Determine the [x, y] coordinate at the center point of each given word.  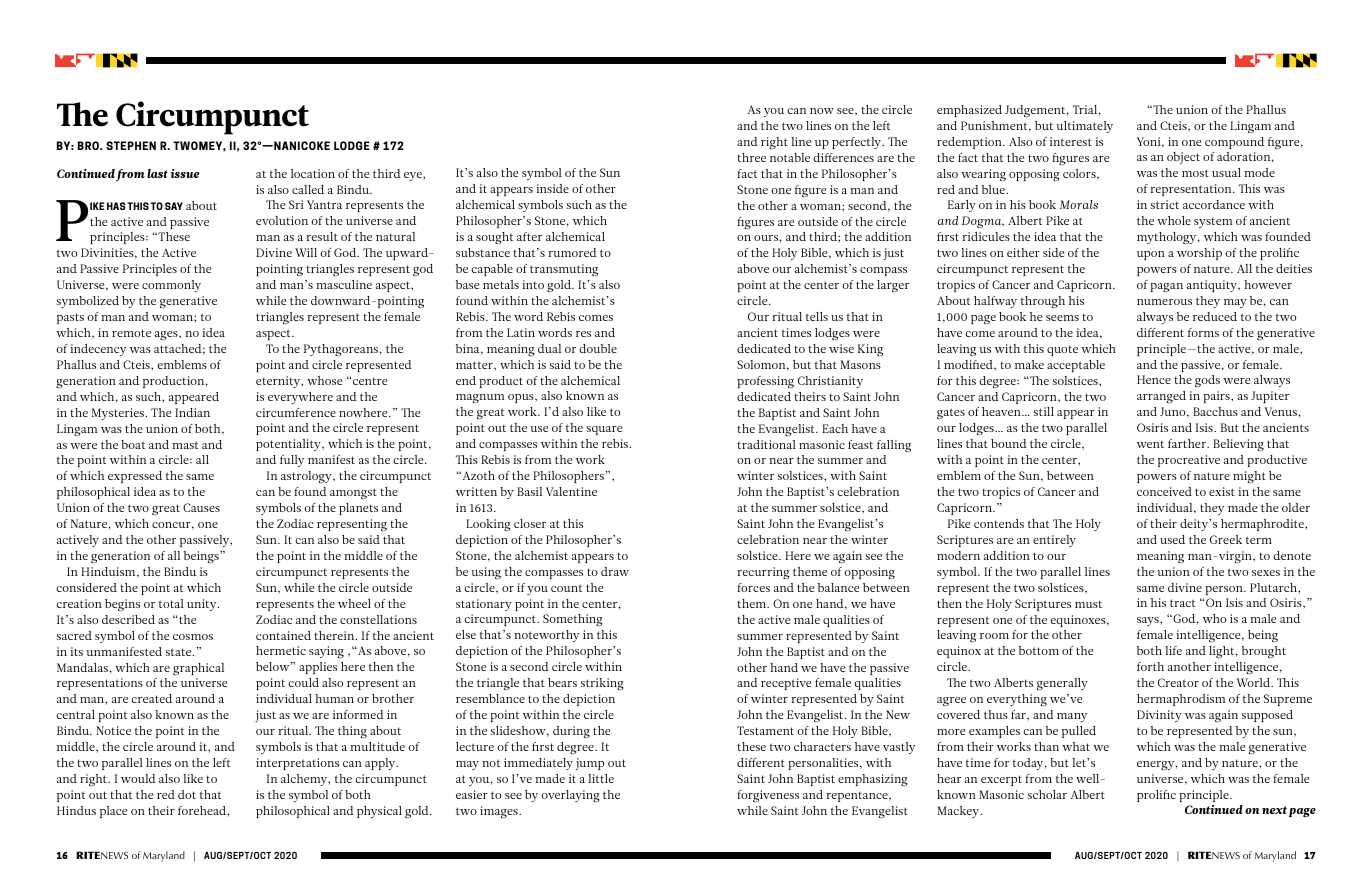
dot [187, 794]
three [751, 157]
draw [615, 571]
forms [1203, 332]
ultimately [1085, 127]
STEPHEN [131, 145]
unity [203, 605]
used [1172, 539]
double [598, 348]
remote [131, 333]
